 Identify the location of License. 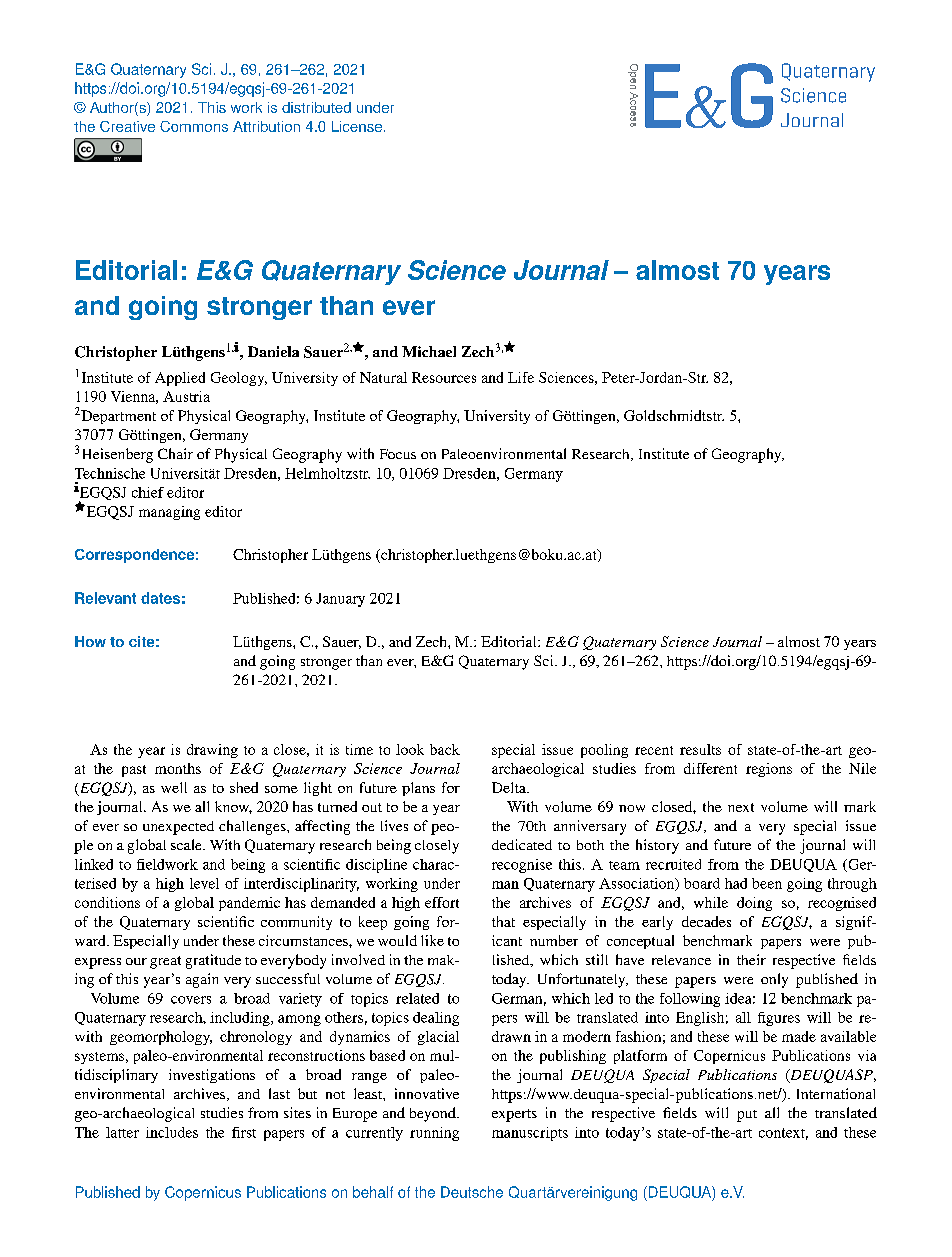
(357, 126).
